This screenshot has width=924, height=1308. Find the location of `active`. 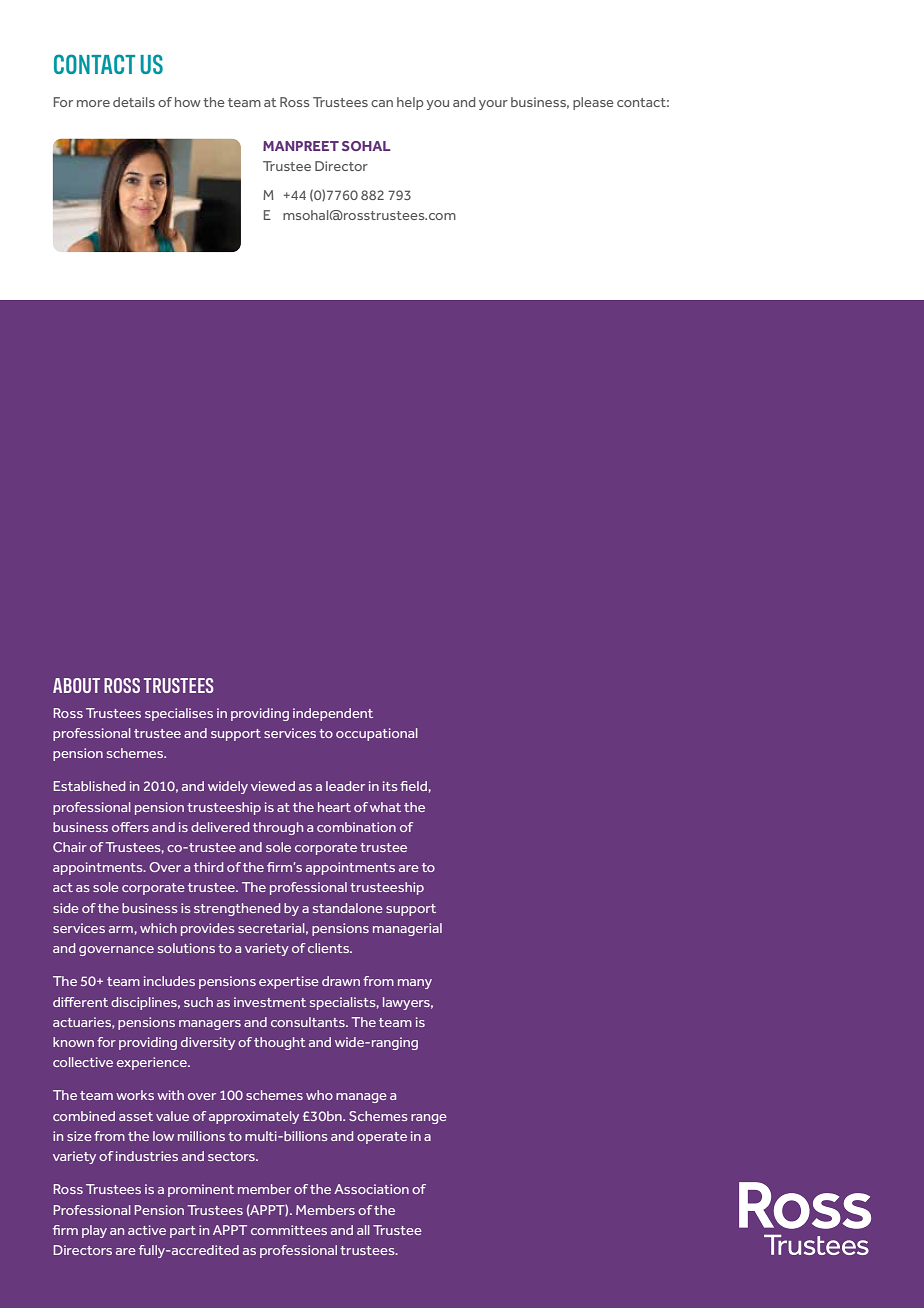

active is located at coordinates (147, 1230).
